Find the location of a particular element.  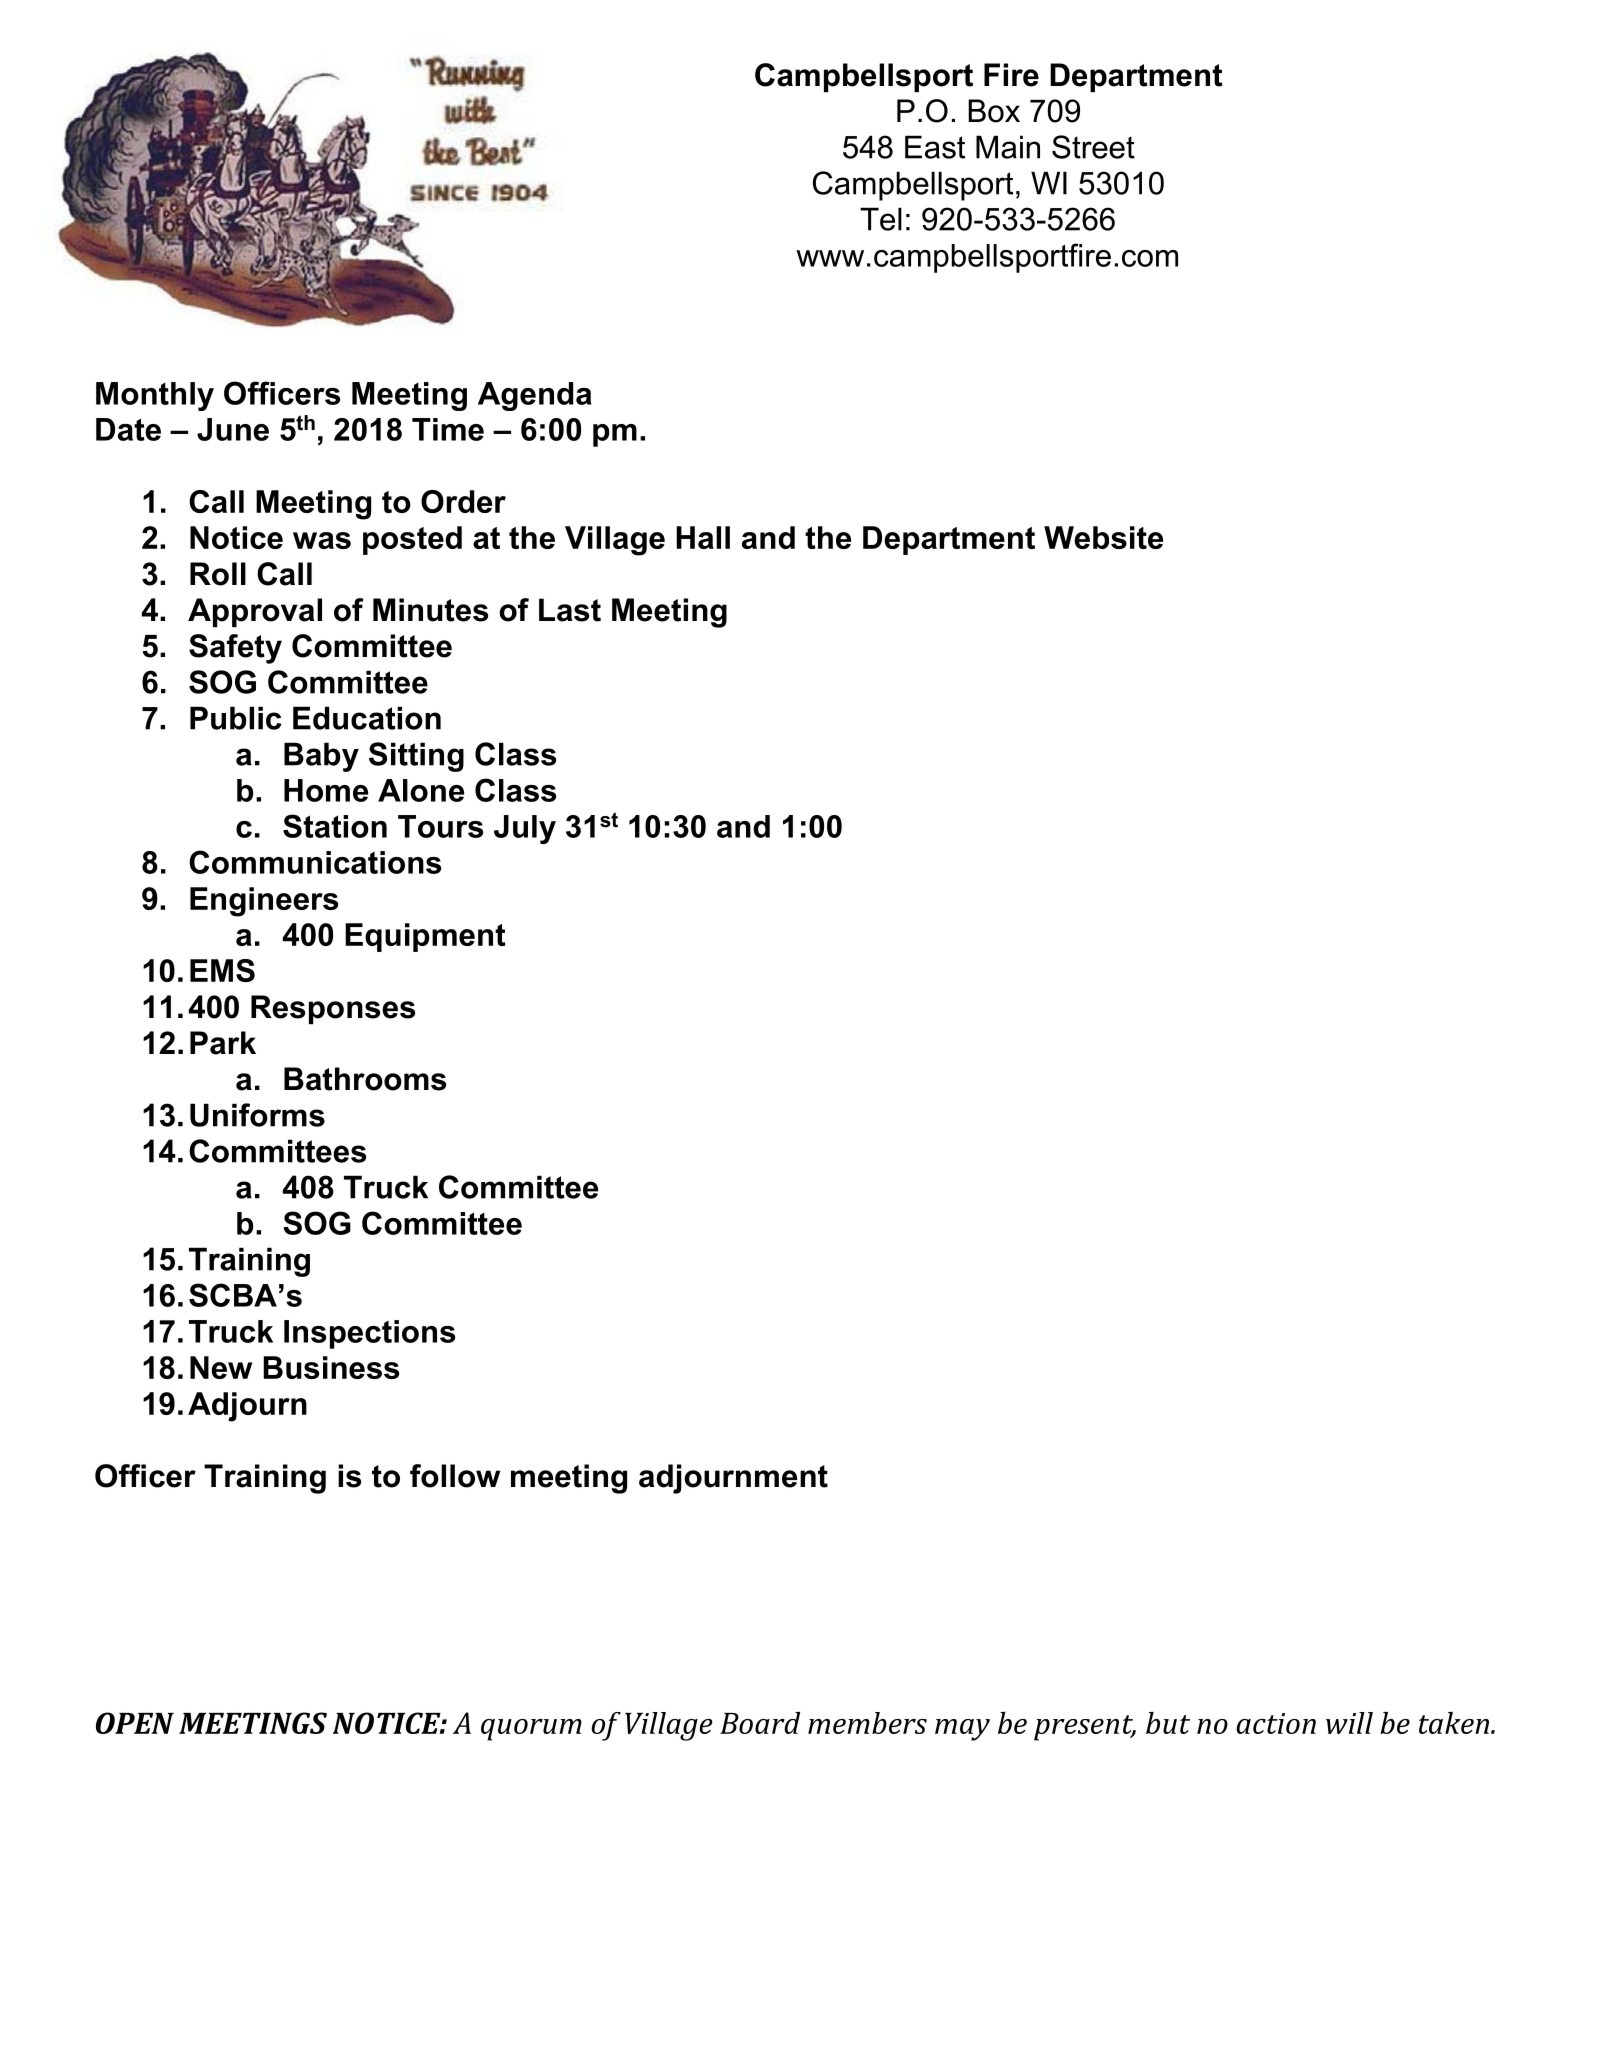

Street is located at coordinates (1093, 147).
